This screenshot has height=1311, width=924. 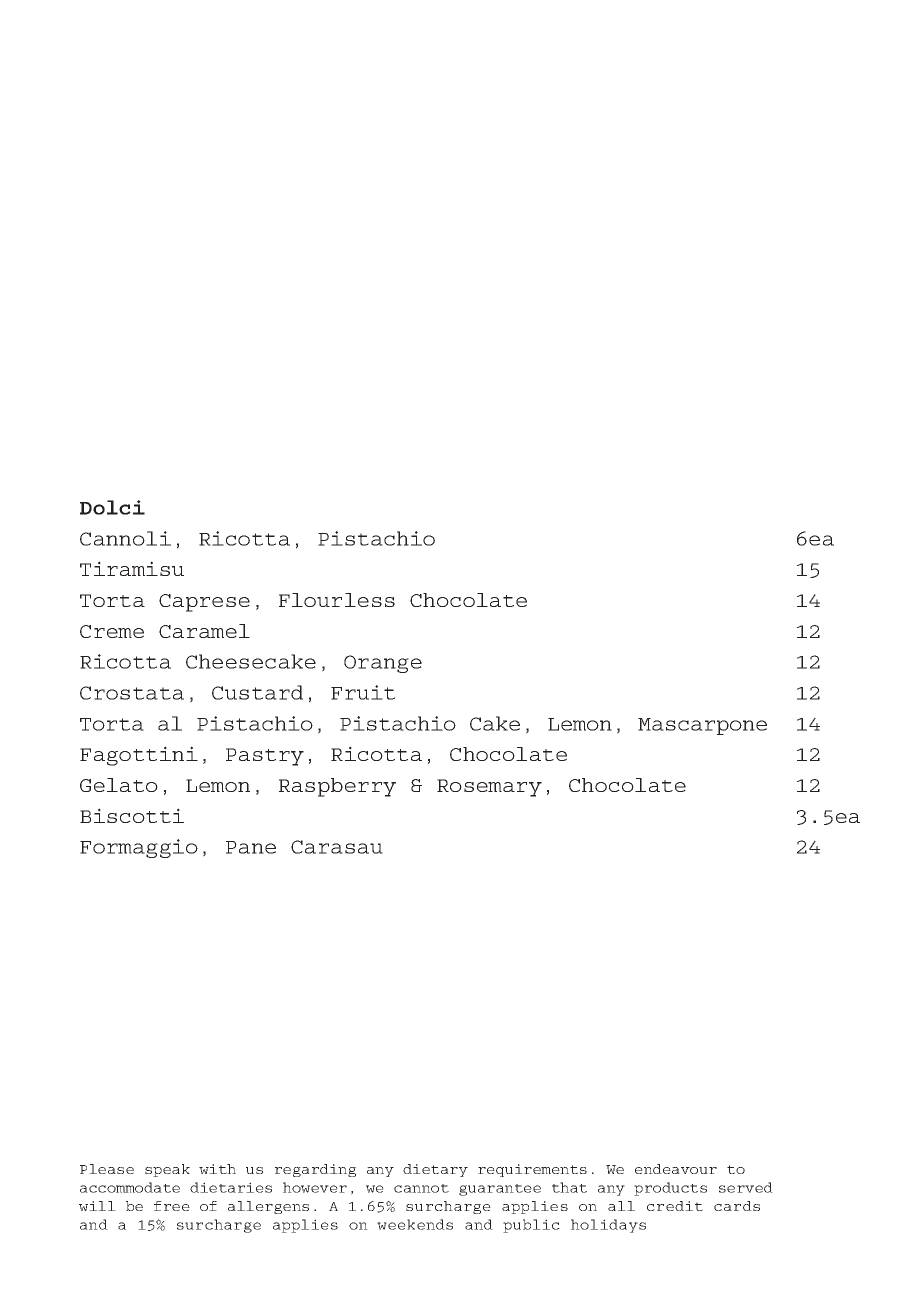 I want to click on free, so click(x=172, y=1206).
